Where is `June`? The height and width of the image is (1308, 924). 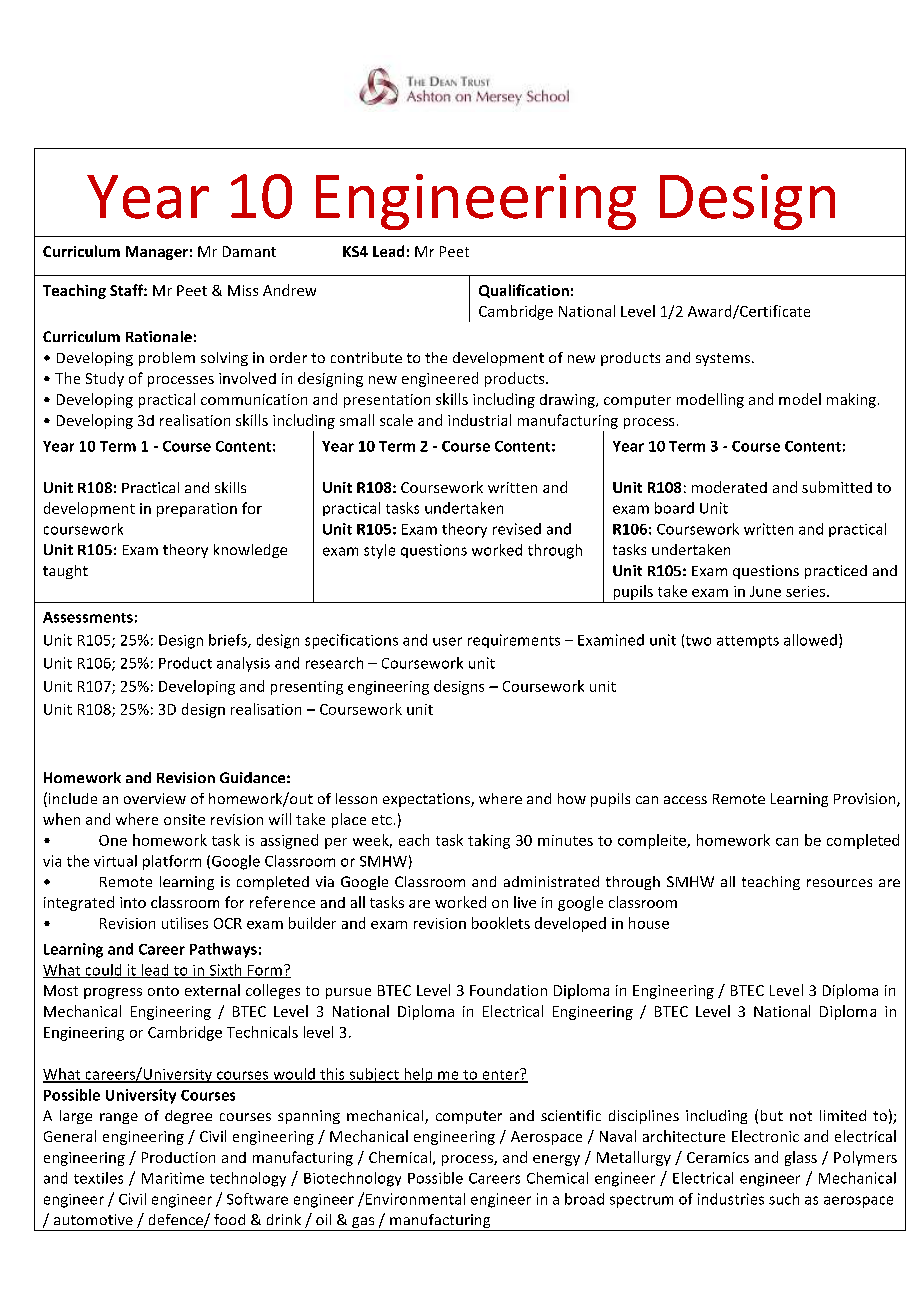 June is located at coordinates (765, 591).
